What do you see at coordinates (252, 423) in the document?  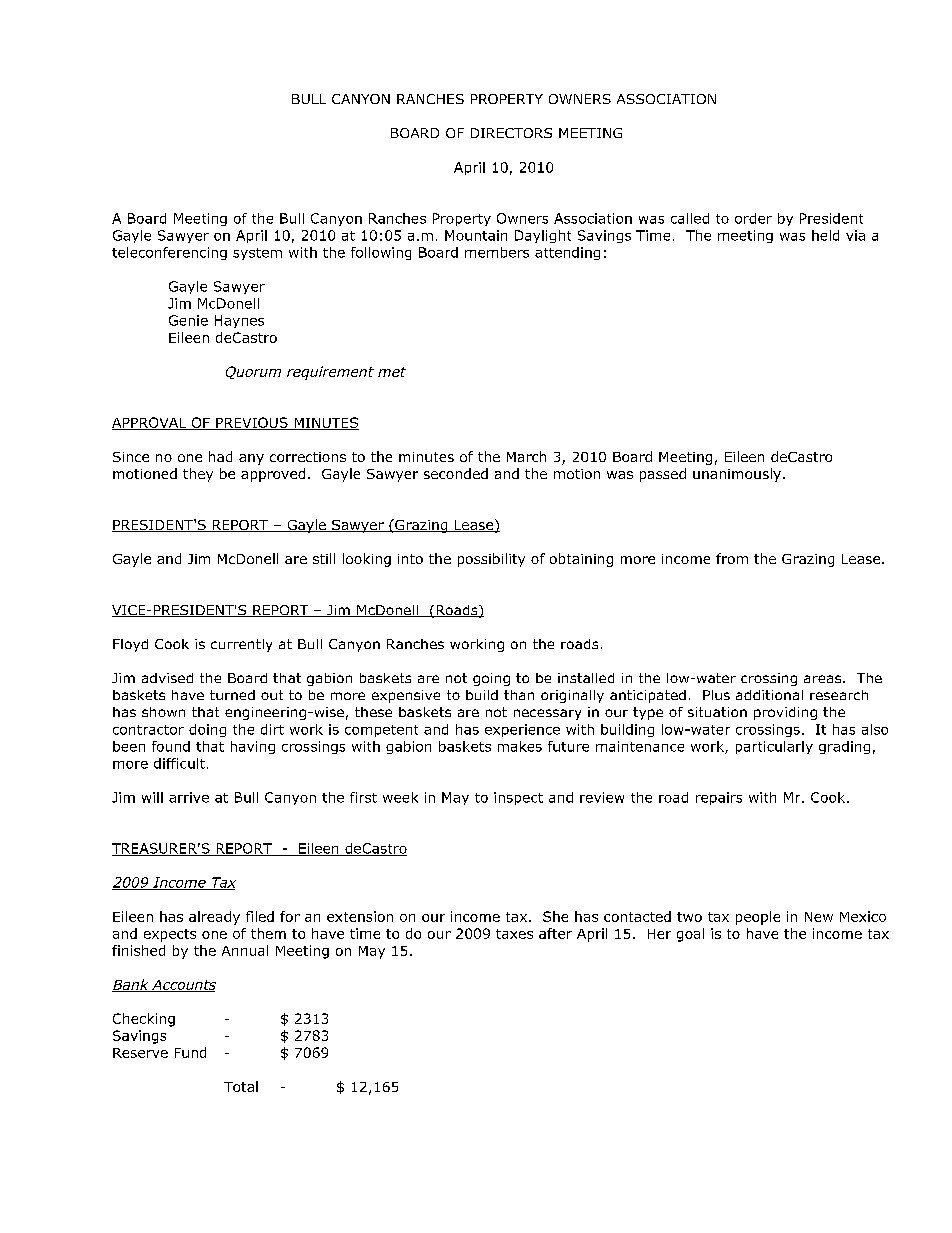 I see `PREVIOUS` at bounding box center [252, 423].
